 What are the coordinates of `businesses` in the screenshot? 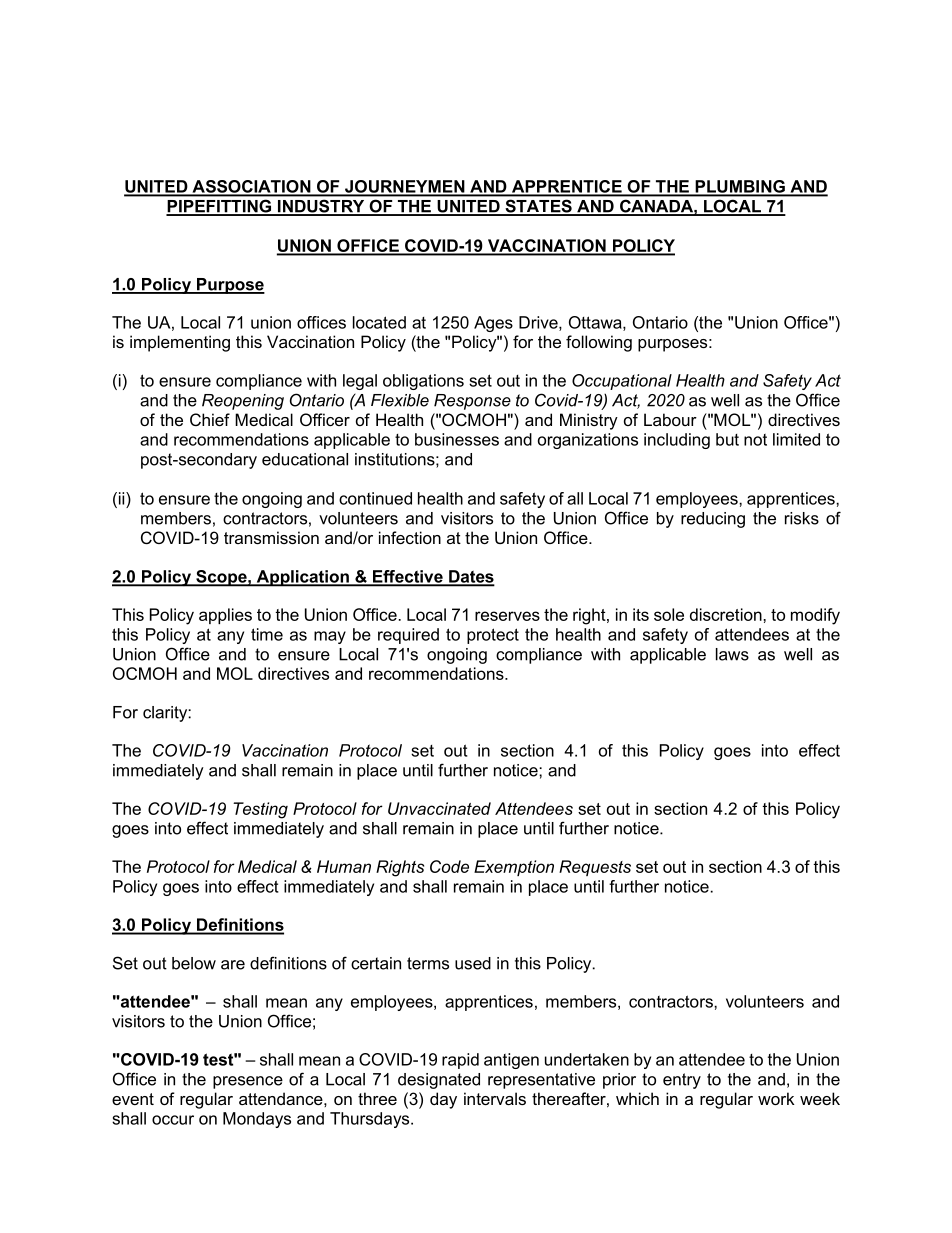 It's located at (457, 439).
